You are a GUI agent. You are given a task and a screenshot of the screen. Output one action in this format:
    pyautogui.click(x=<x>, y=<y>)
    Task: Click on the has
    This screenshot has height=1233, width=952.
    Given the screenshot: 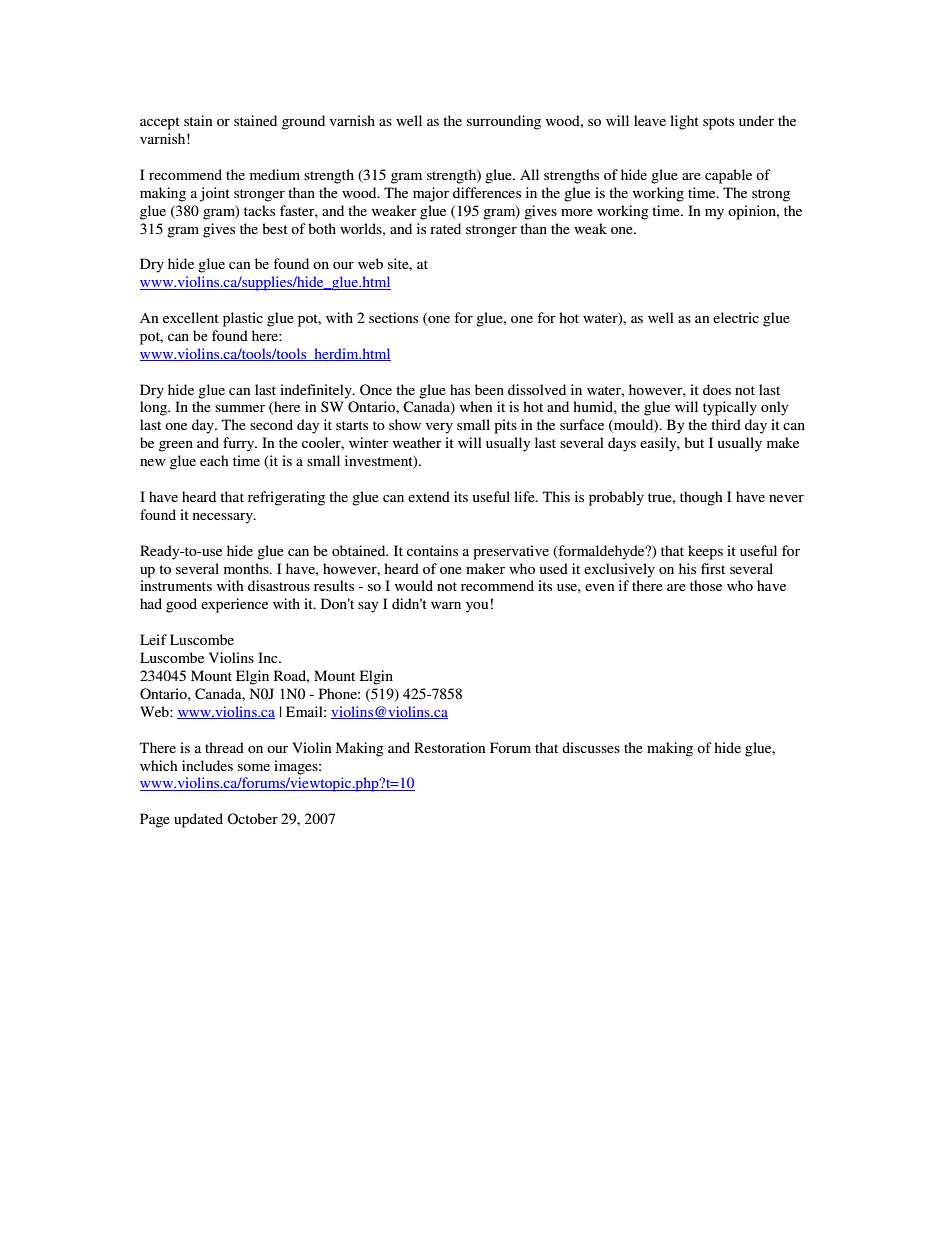 What is the action you would take?
    pyautogui.click(x=460, y=389)
